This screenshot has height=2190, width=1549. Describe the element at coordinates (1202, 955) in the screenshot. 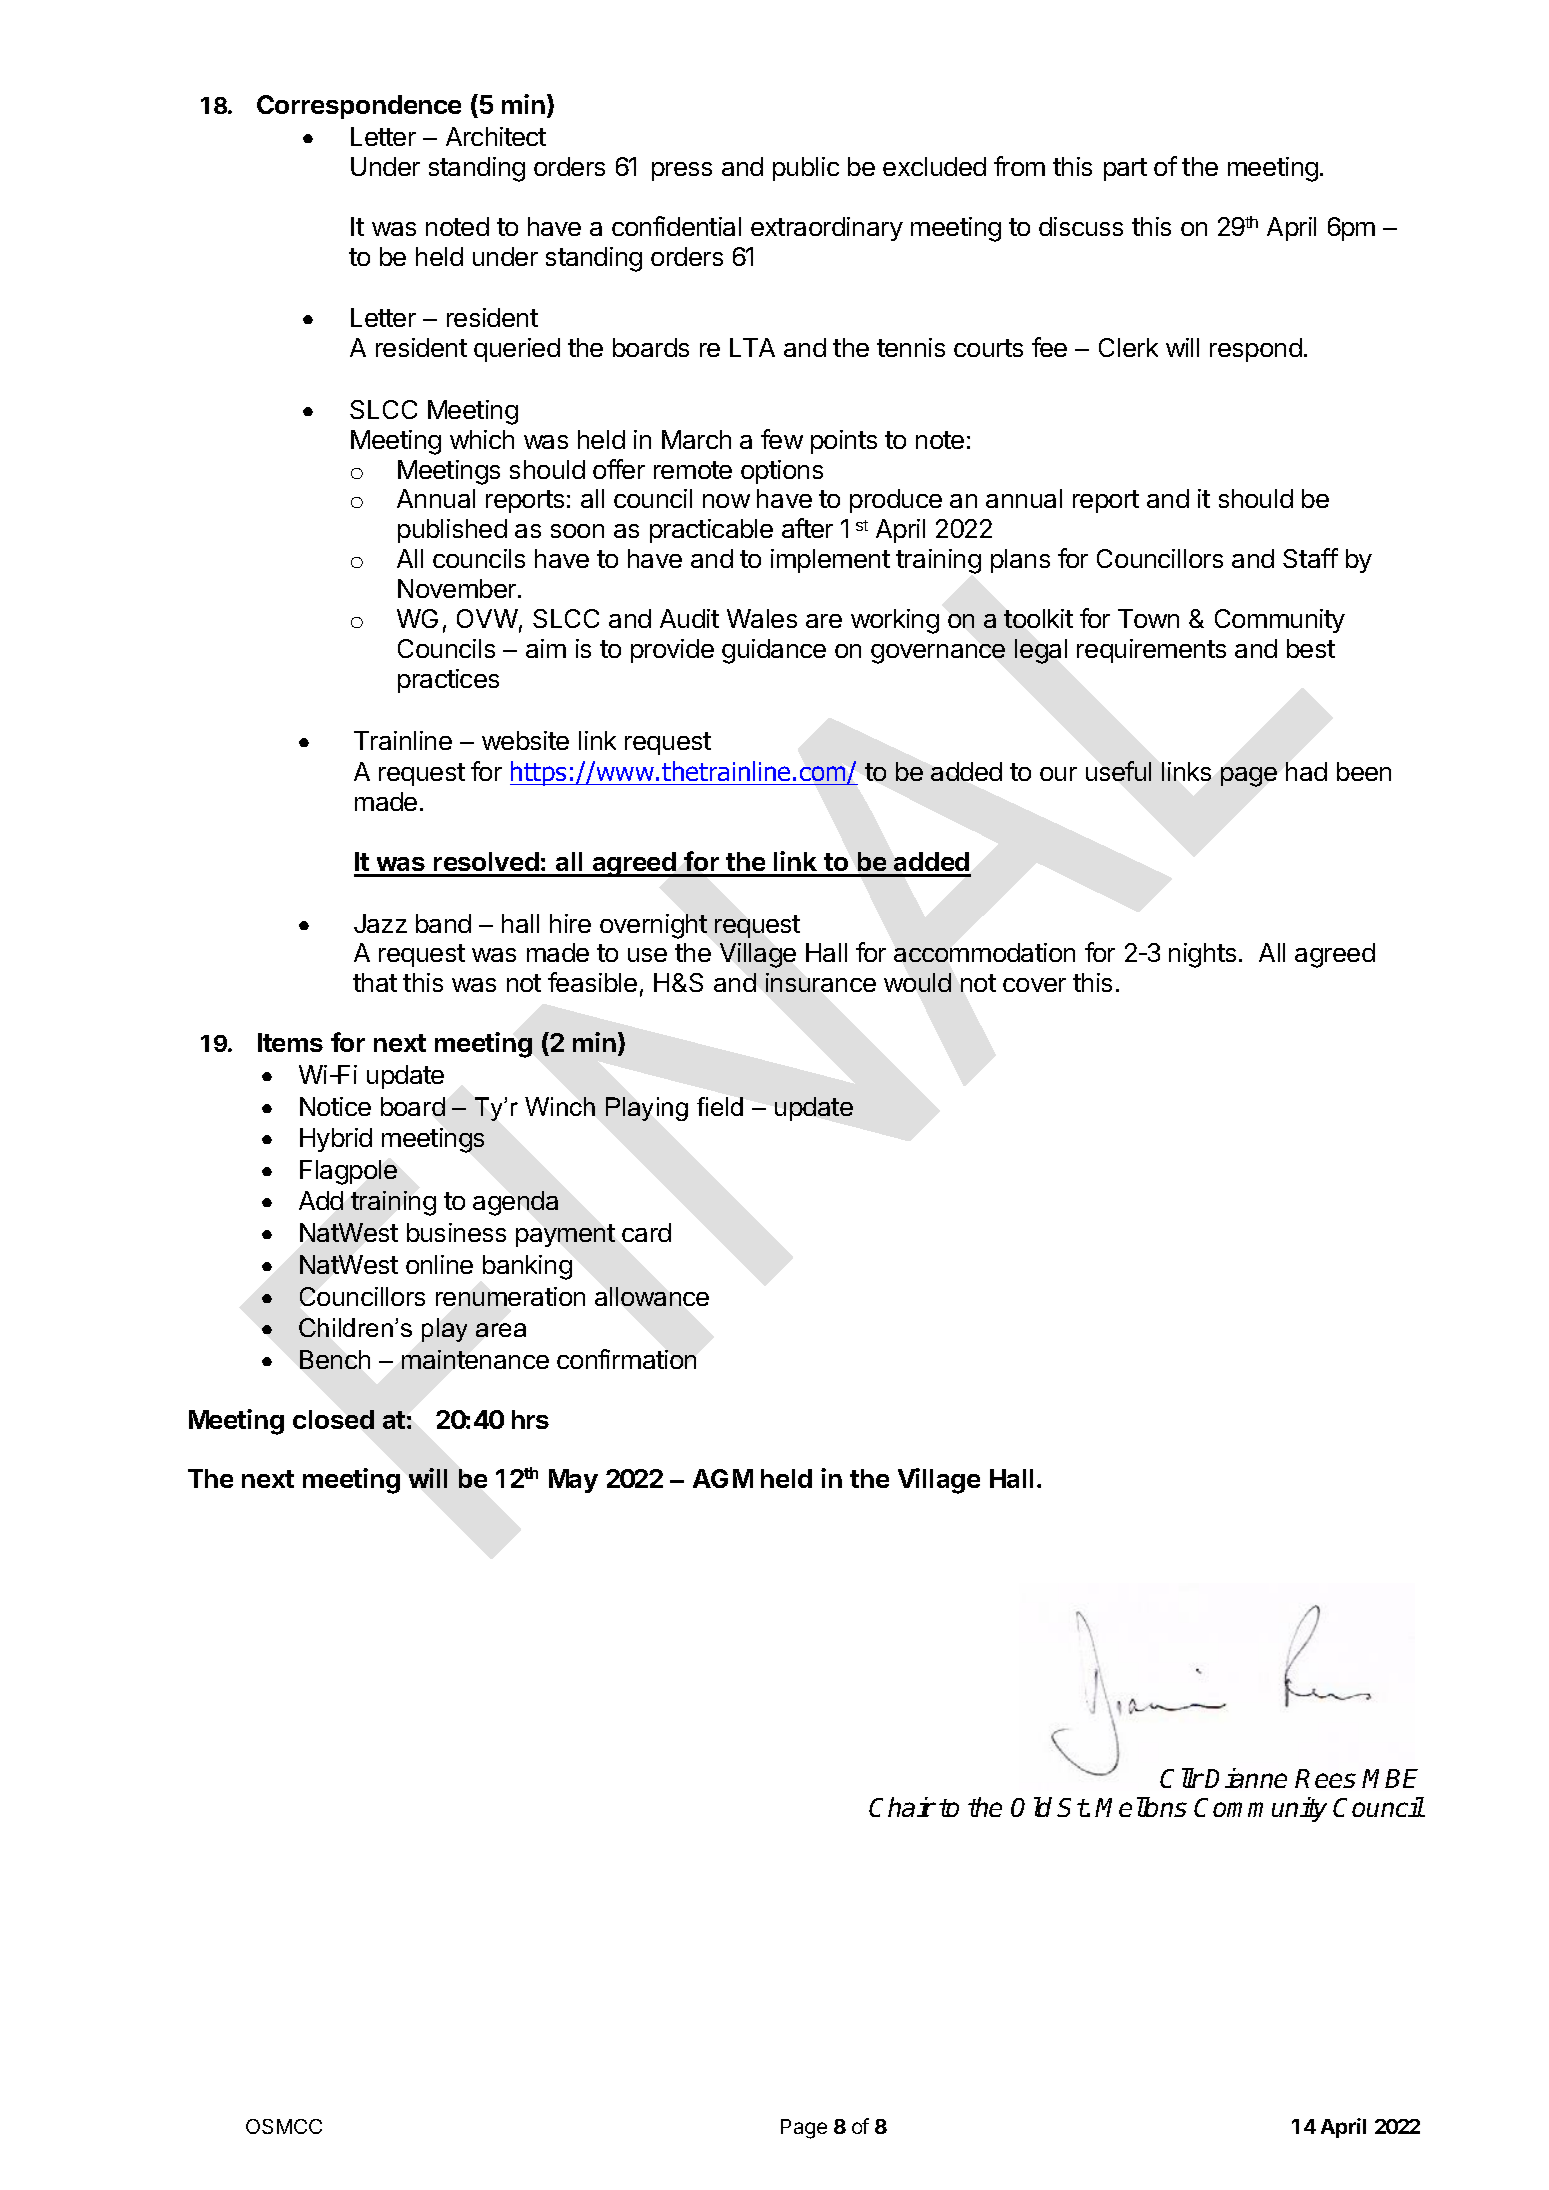

I see `nights` at that location.
